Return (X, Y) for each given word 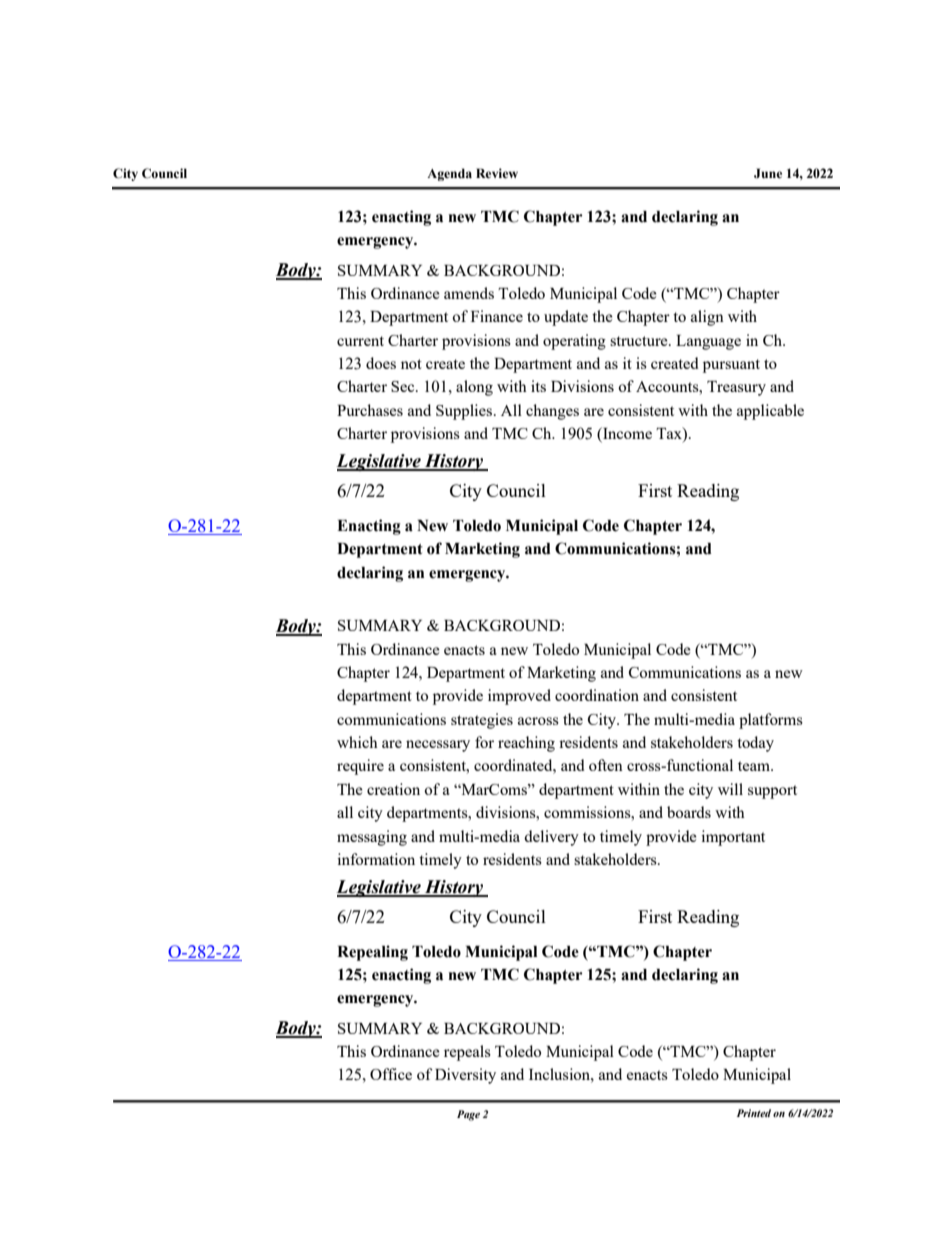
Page (468, 1115)
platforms (771, 721)
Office (391, 1074)
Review (497, 173)
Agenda (449, 174)
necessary (438, 746)
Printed (754, 1113)
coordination (597, 695)
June (768, 173)
